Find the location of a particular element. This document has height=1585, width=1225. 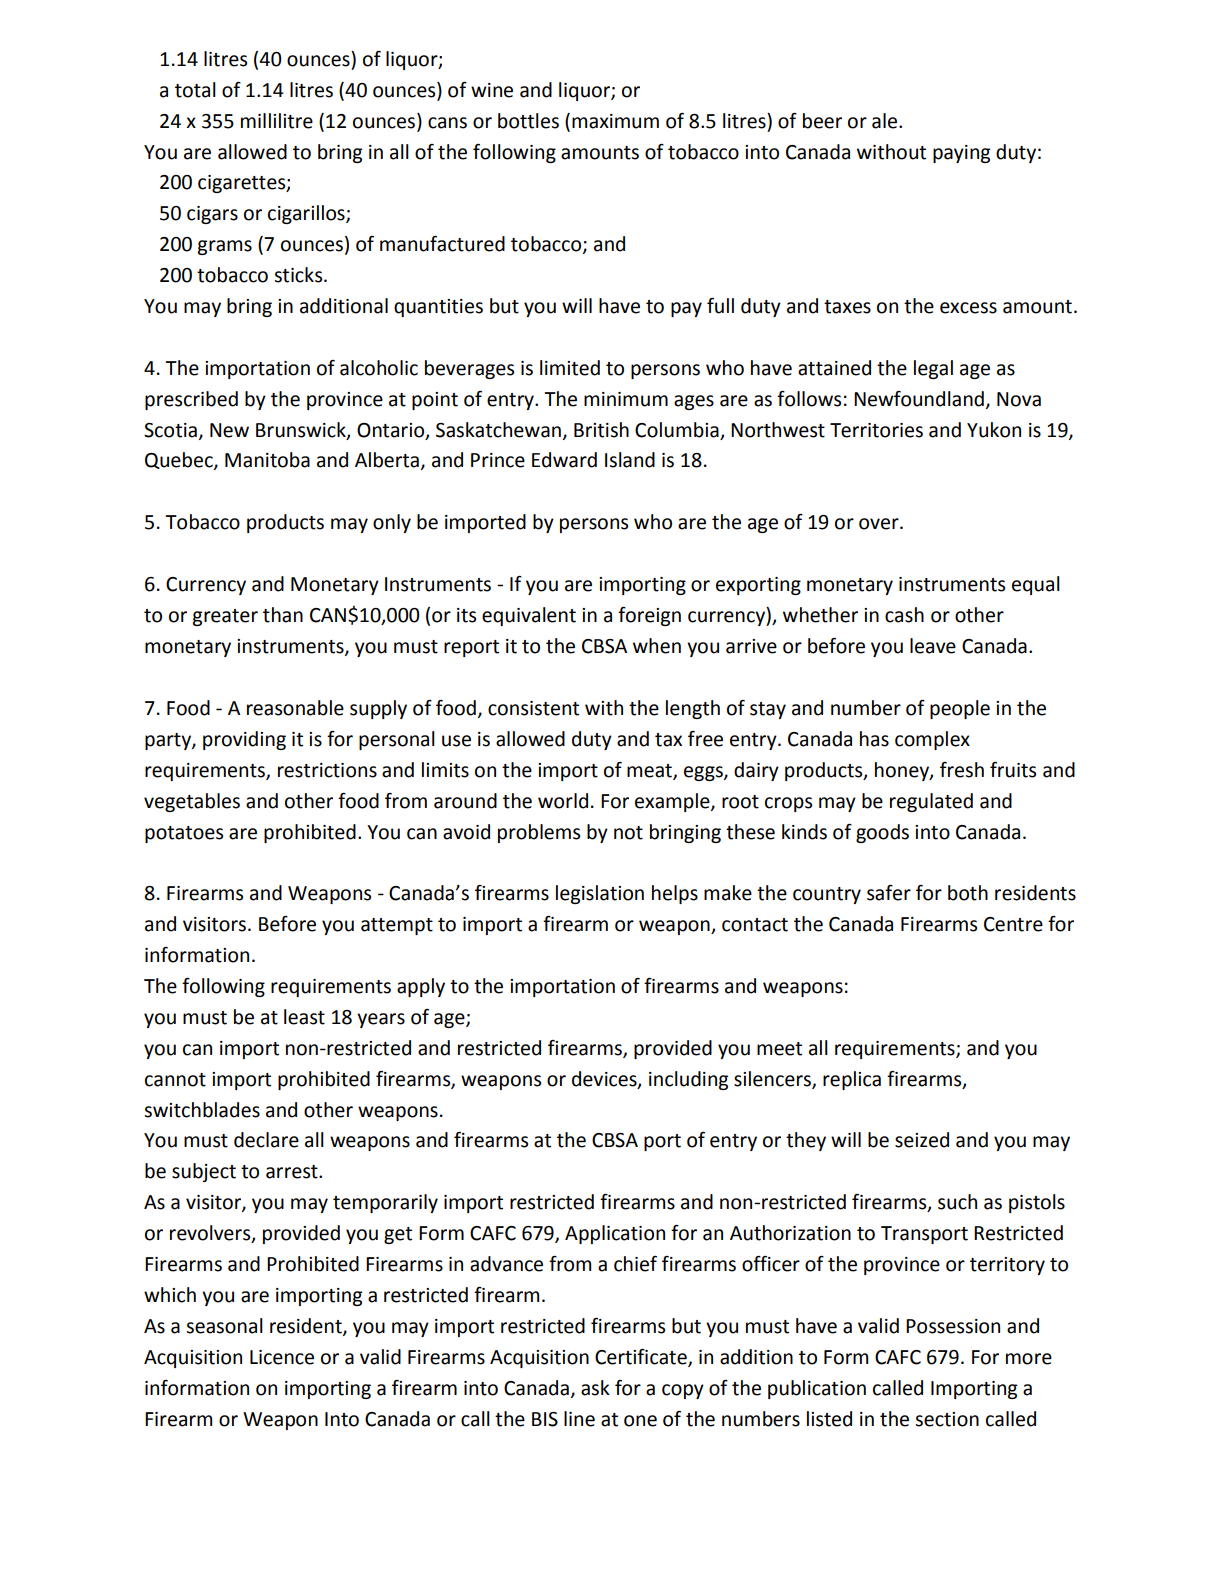

Certificate is located at coordinates (642, 1357).
